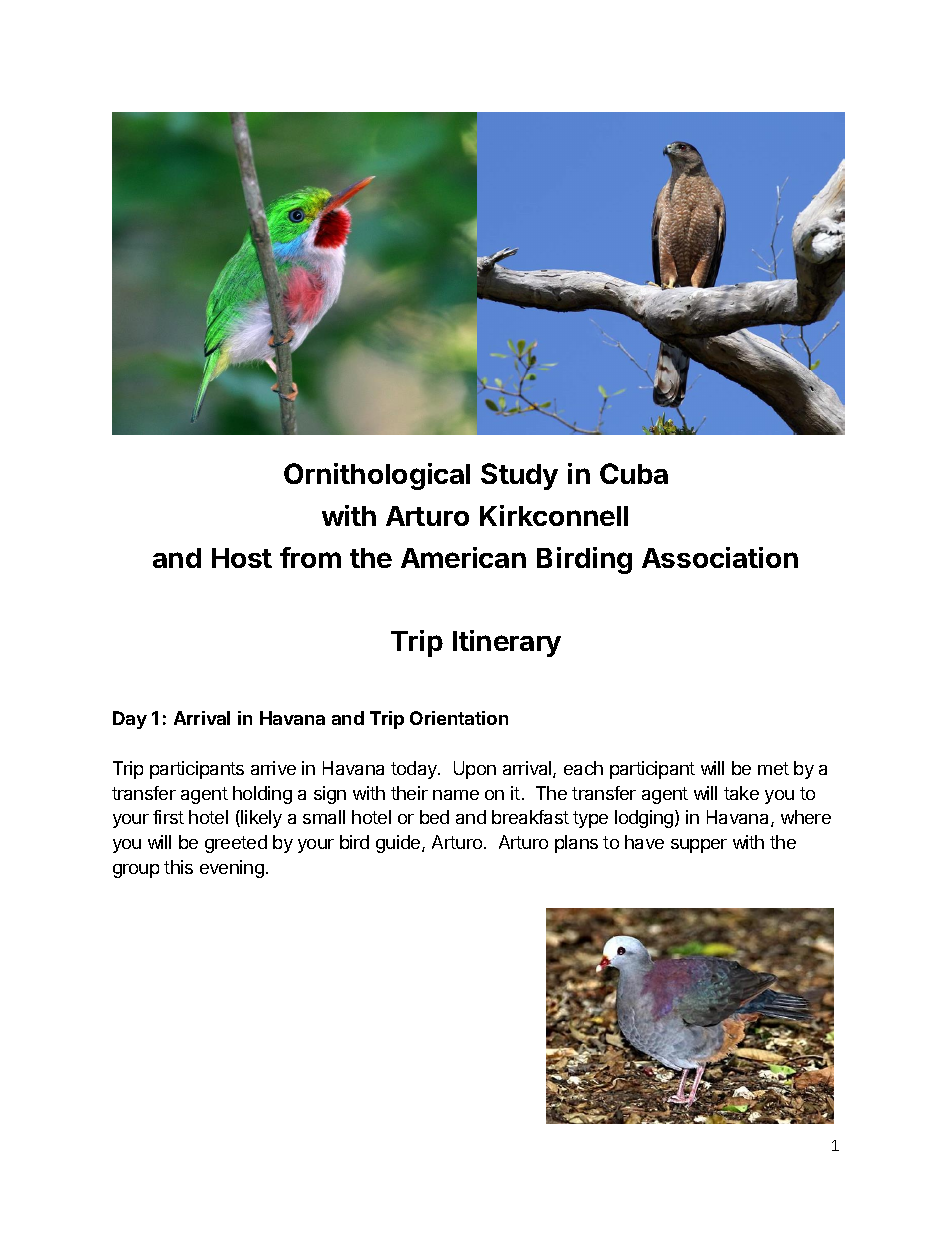  What do you see at coordinates (377, 476) in the screenshot?
I see `Ornithological` at bounding box center [377, 476].
